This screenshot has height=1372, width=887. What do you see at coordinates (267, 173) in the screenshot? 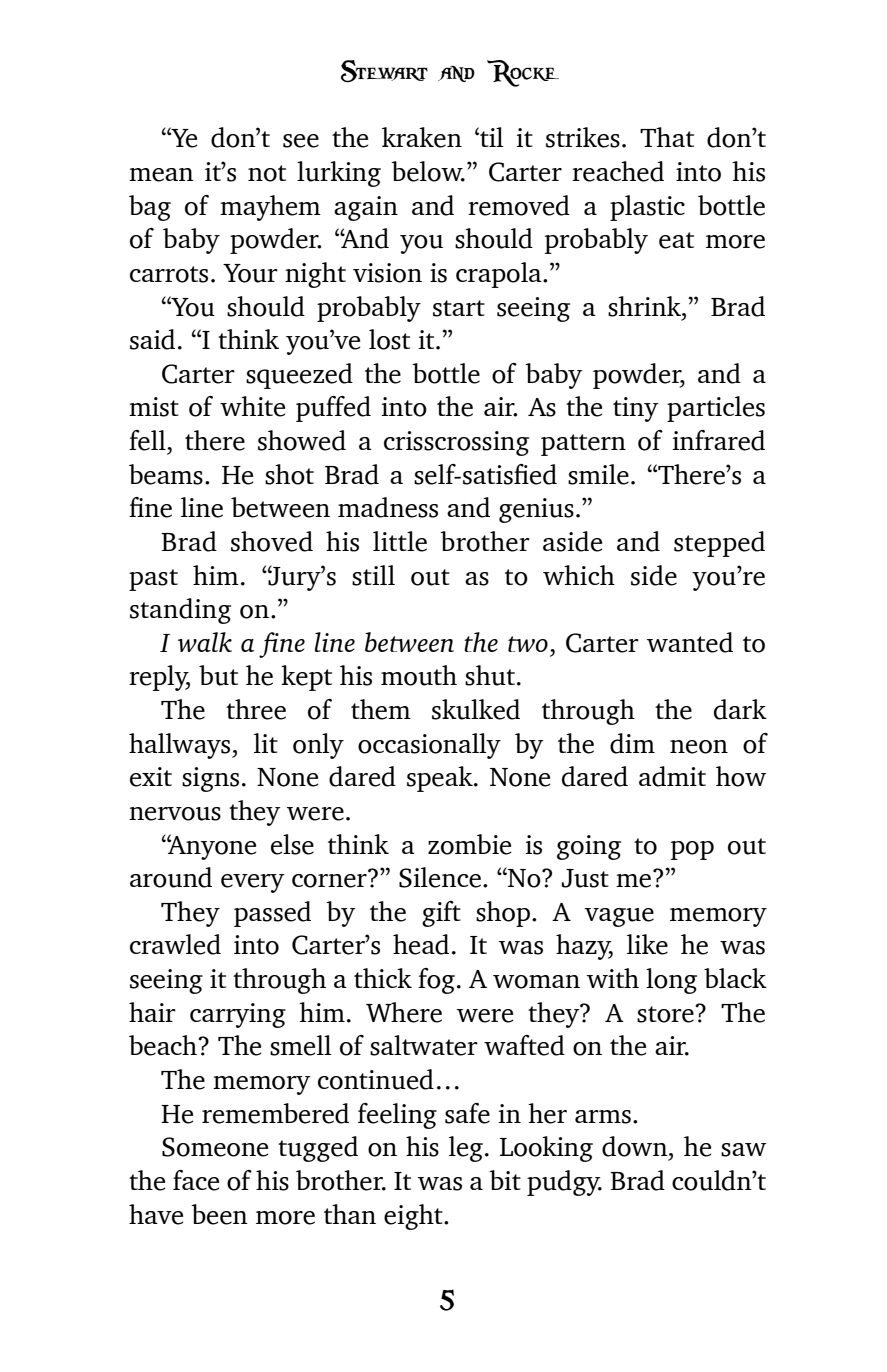
I see `not` at bounding box center [267, 173].
